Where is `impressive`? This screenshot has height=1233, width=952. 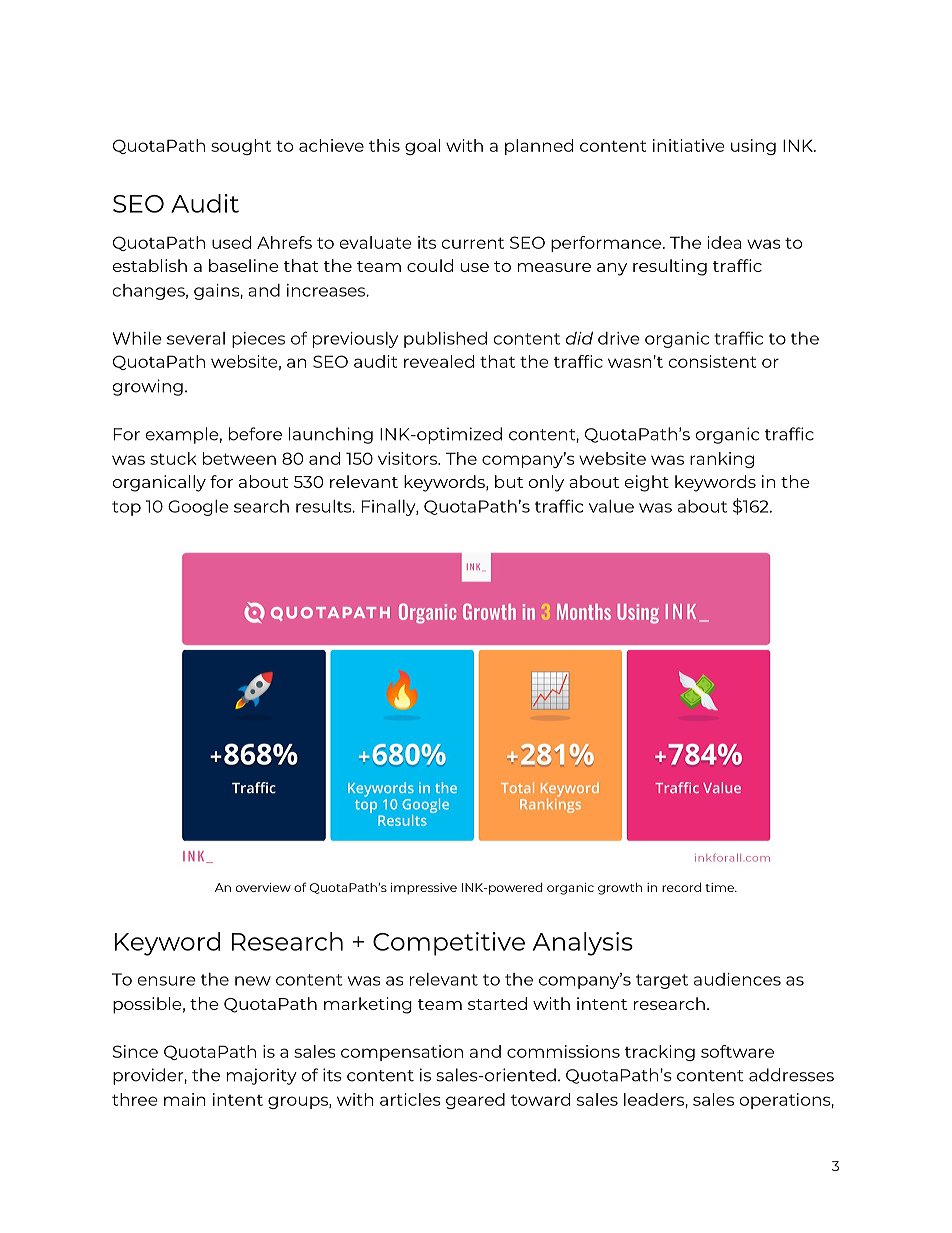
impressive is located at coordinates (424, 889).
